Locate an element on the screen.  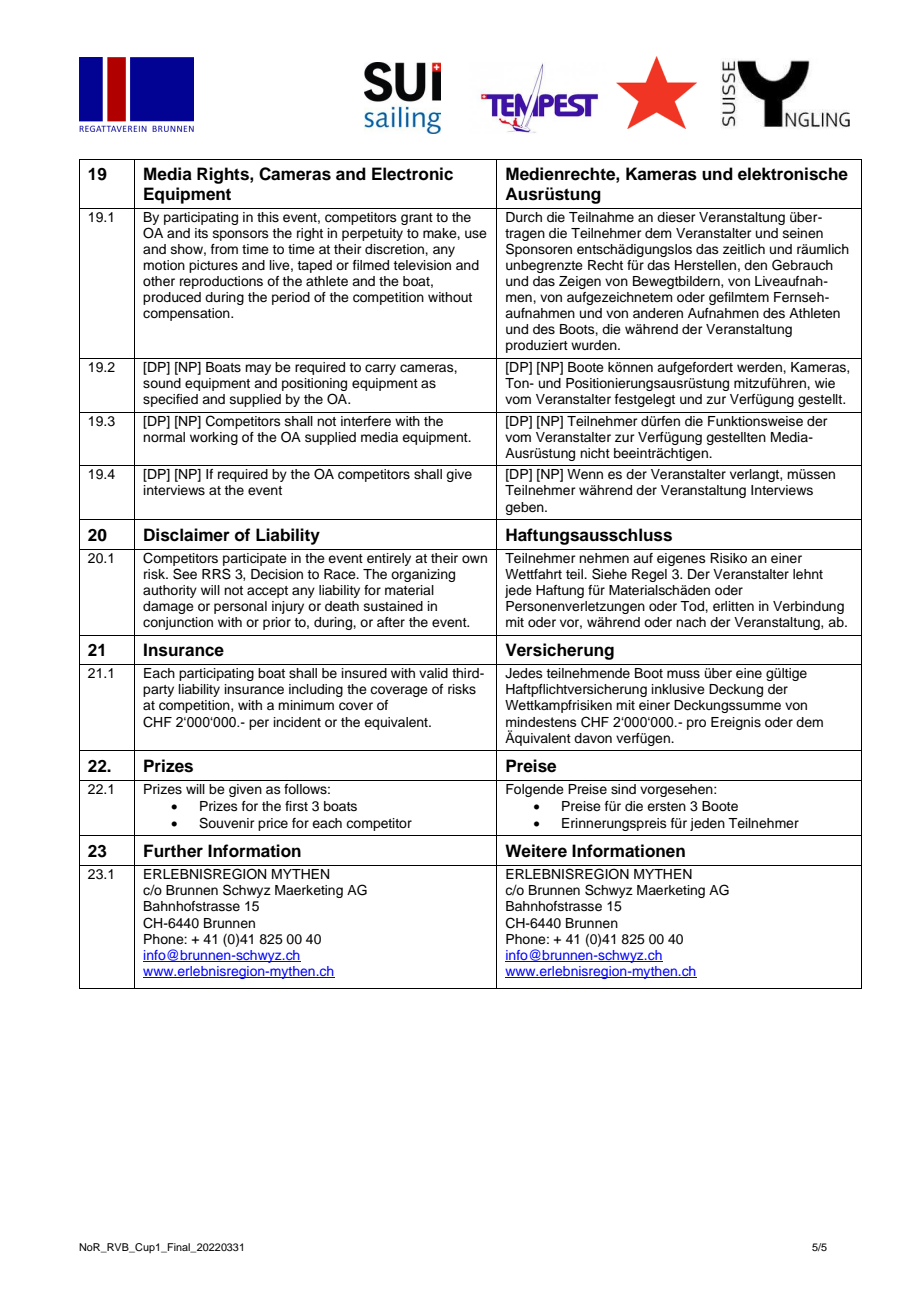
sind is located at coordinates (623, 789).
